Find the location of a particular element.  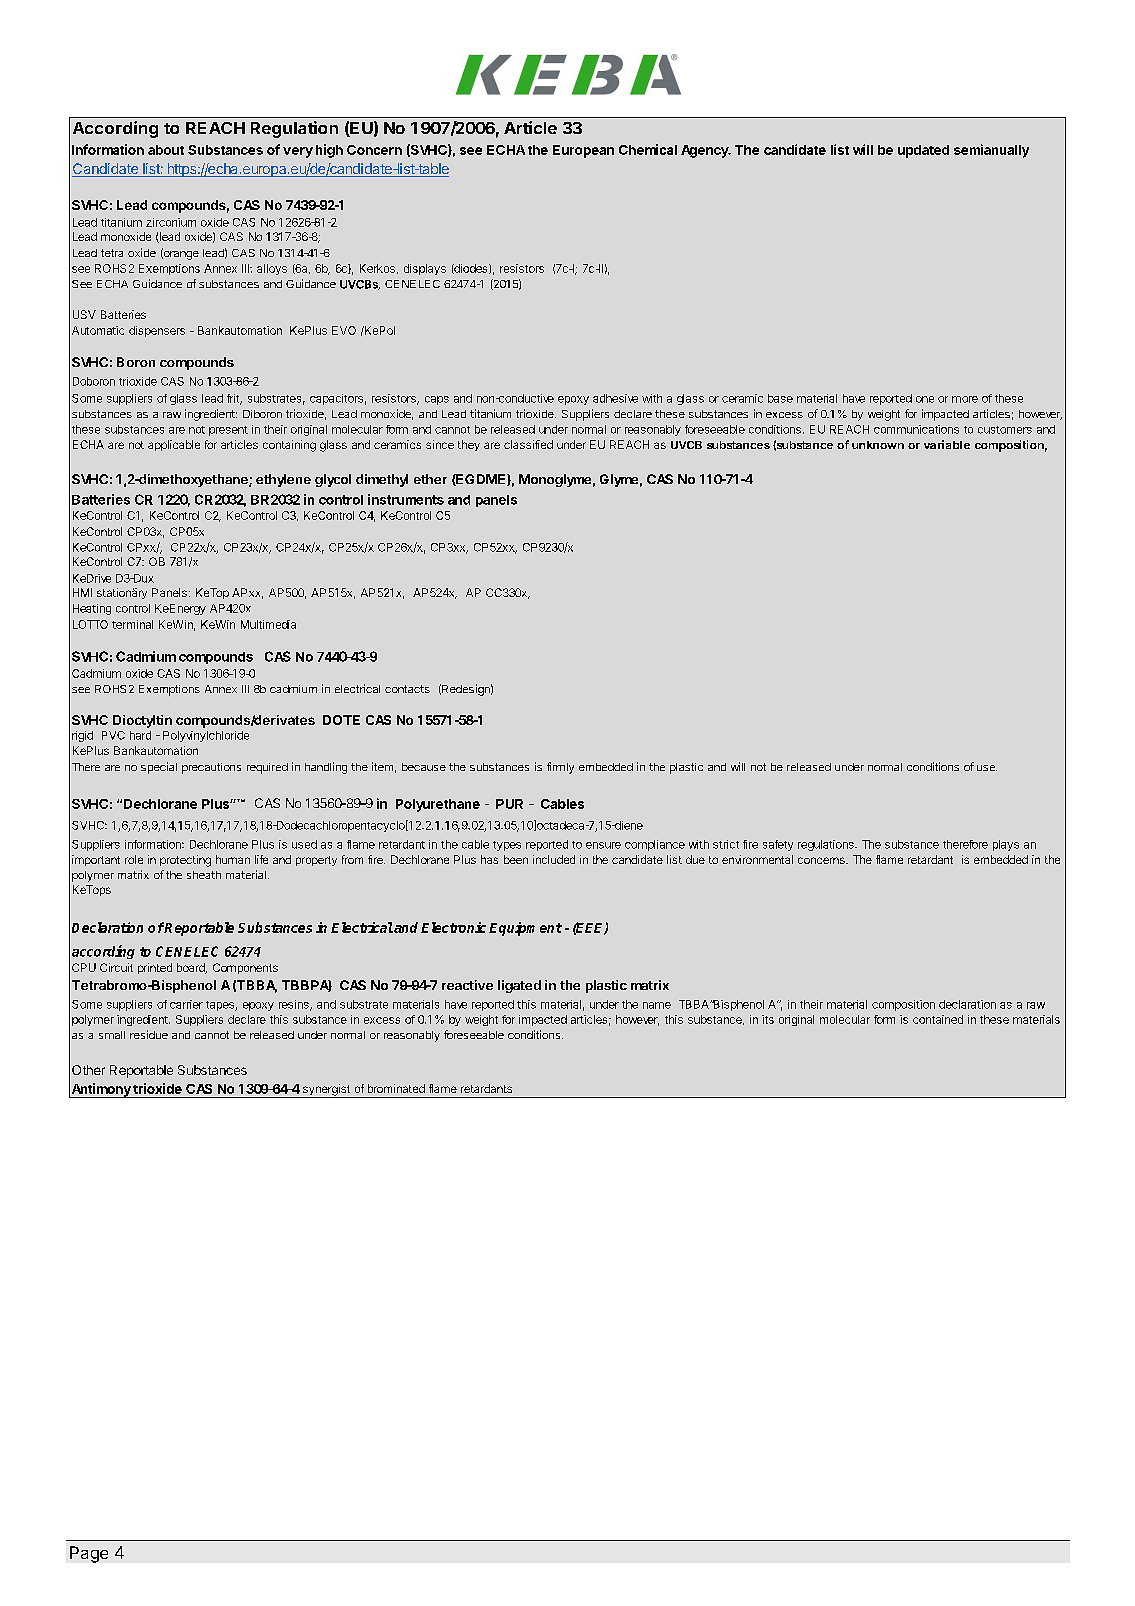

zirconium is located at coordinates (171, 222).
